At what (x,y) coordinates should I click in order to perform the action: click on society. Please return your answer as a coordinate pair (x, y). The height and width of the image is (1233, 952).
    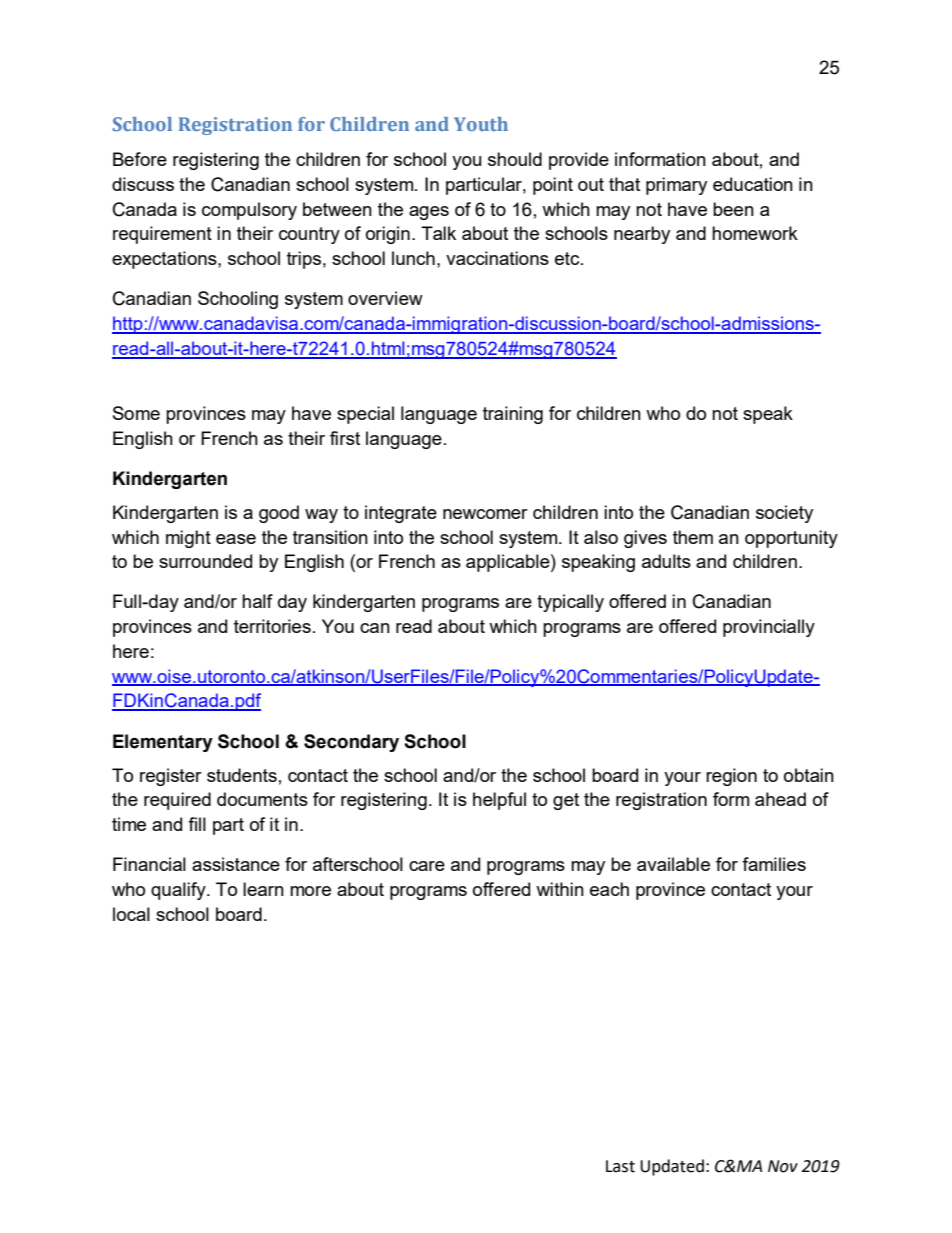
    Looking at the image, I should click on (784, 514).
